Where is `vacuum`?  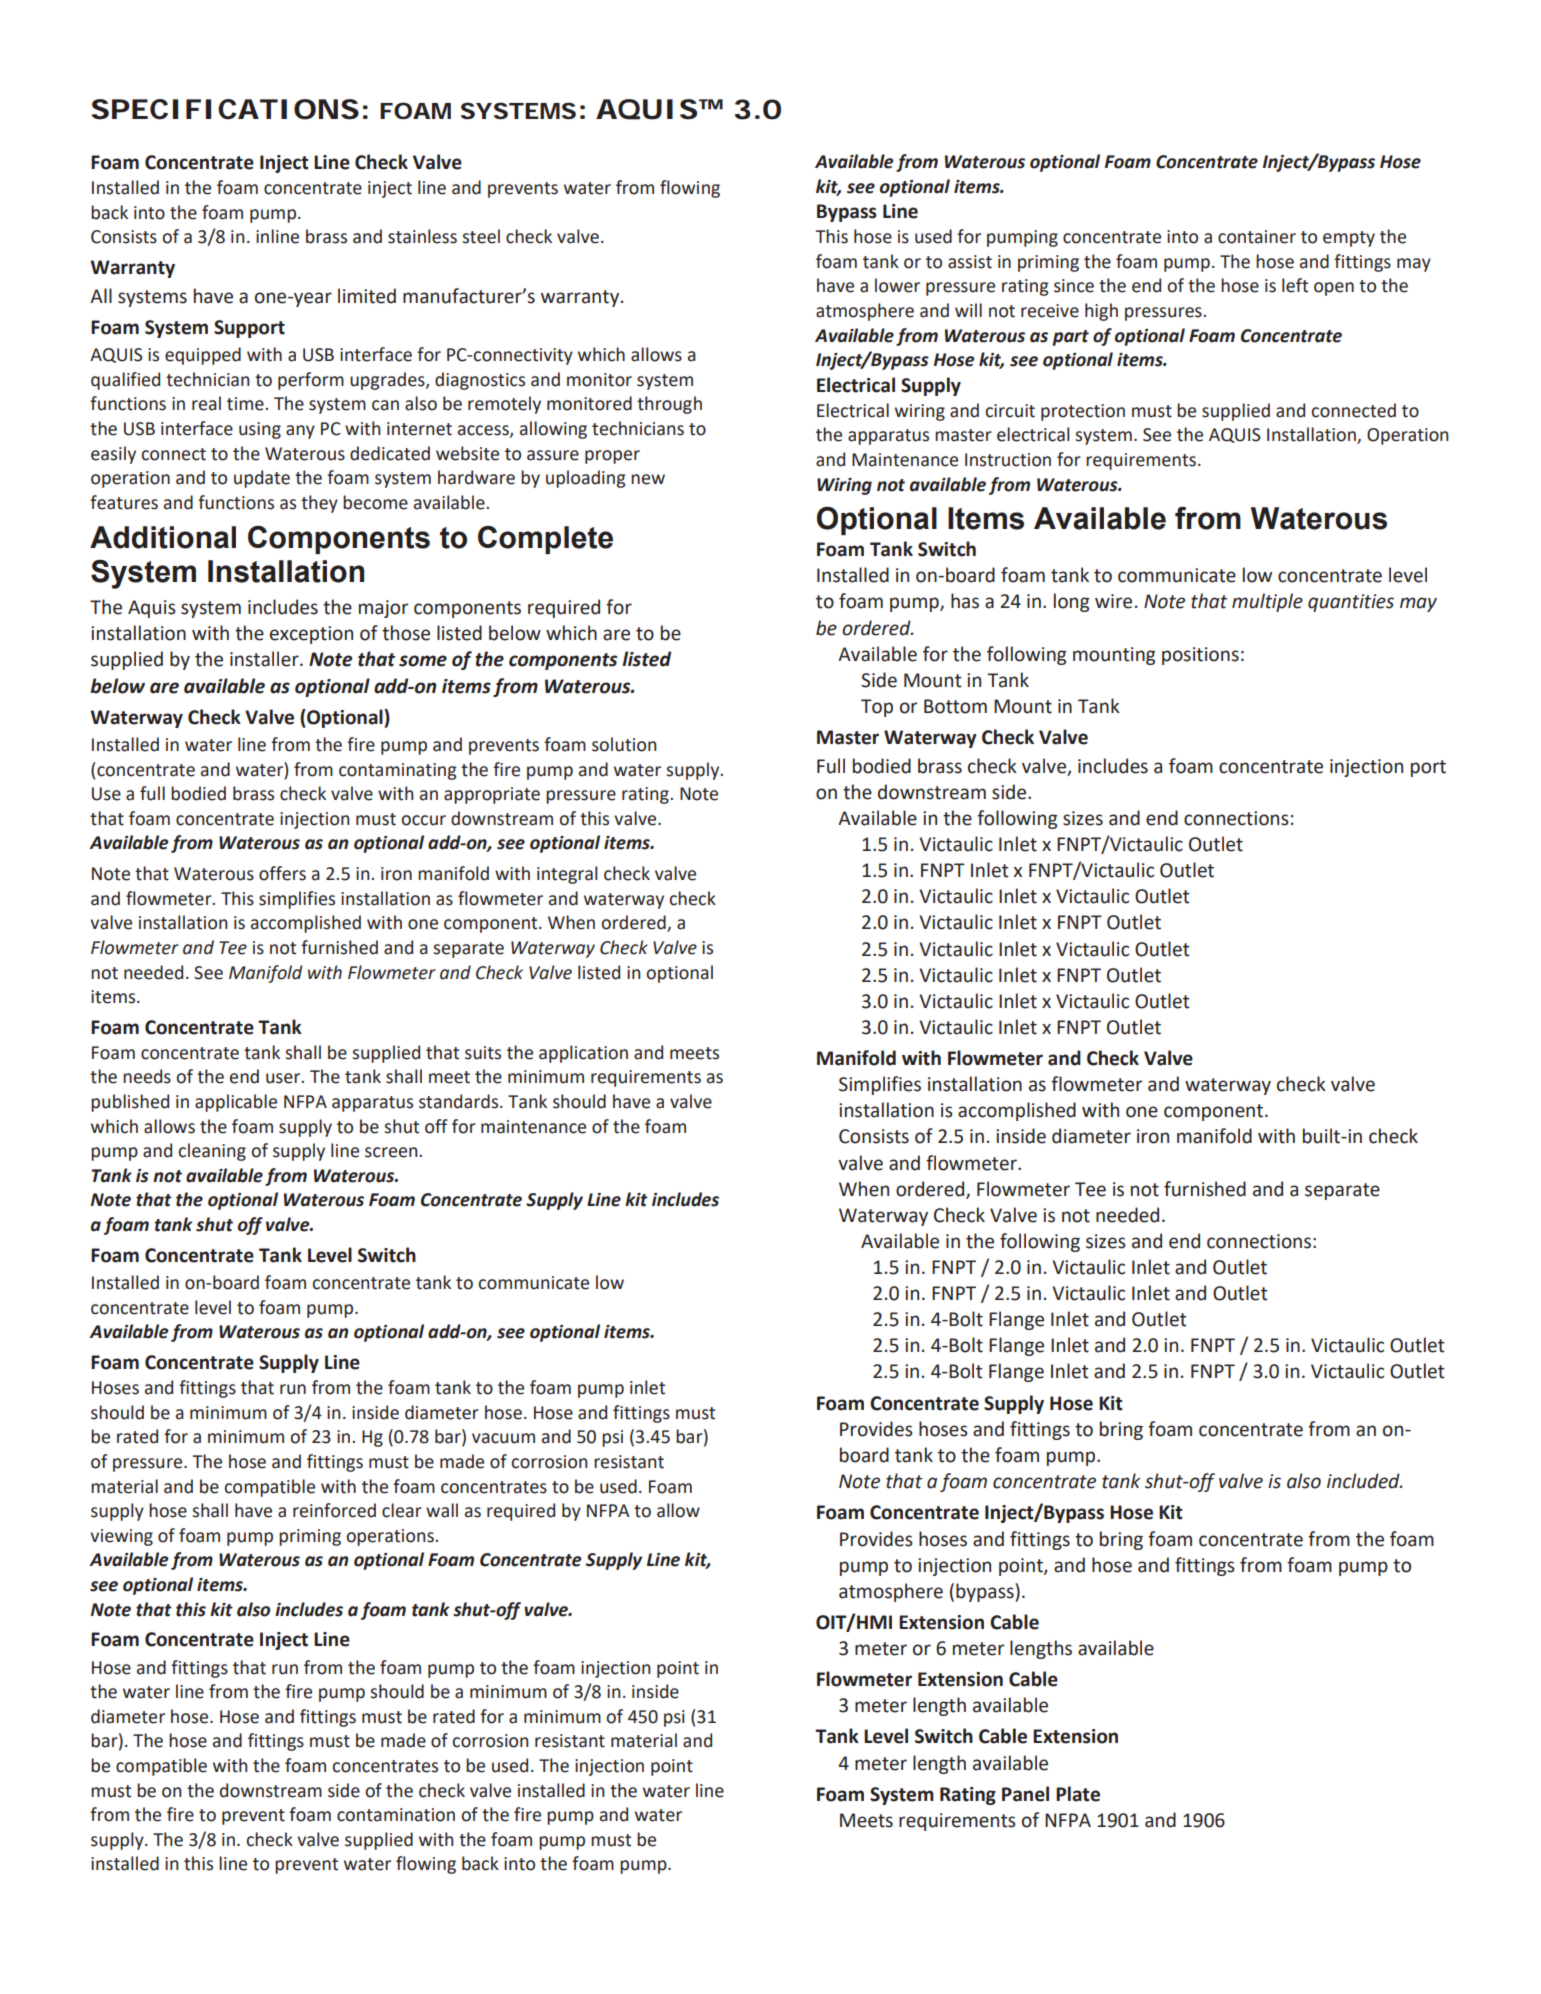
vacuum is located at coordinates (503, 1438).
